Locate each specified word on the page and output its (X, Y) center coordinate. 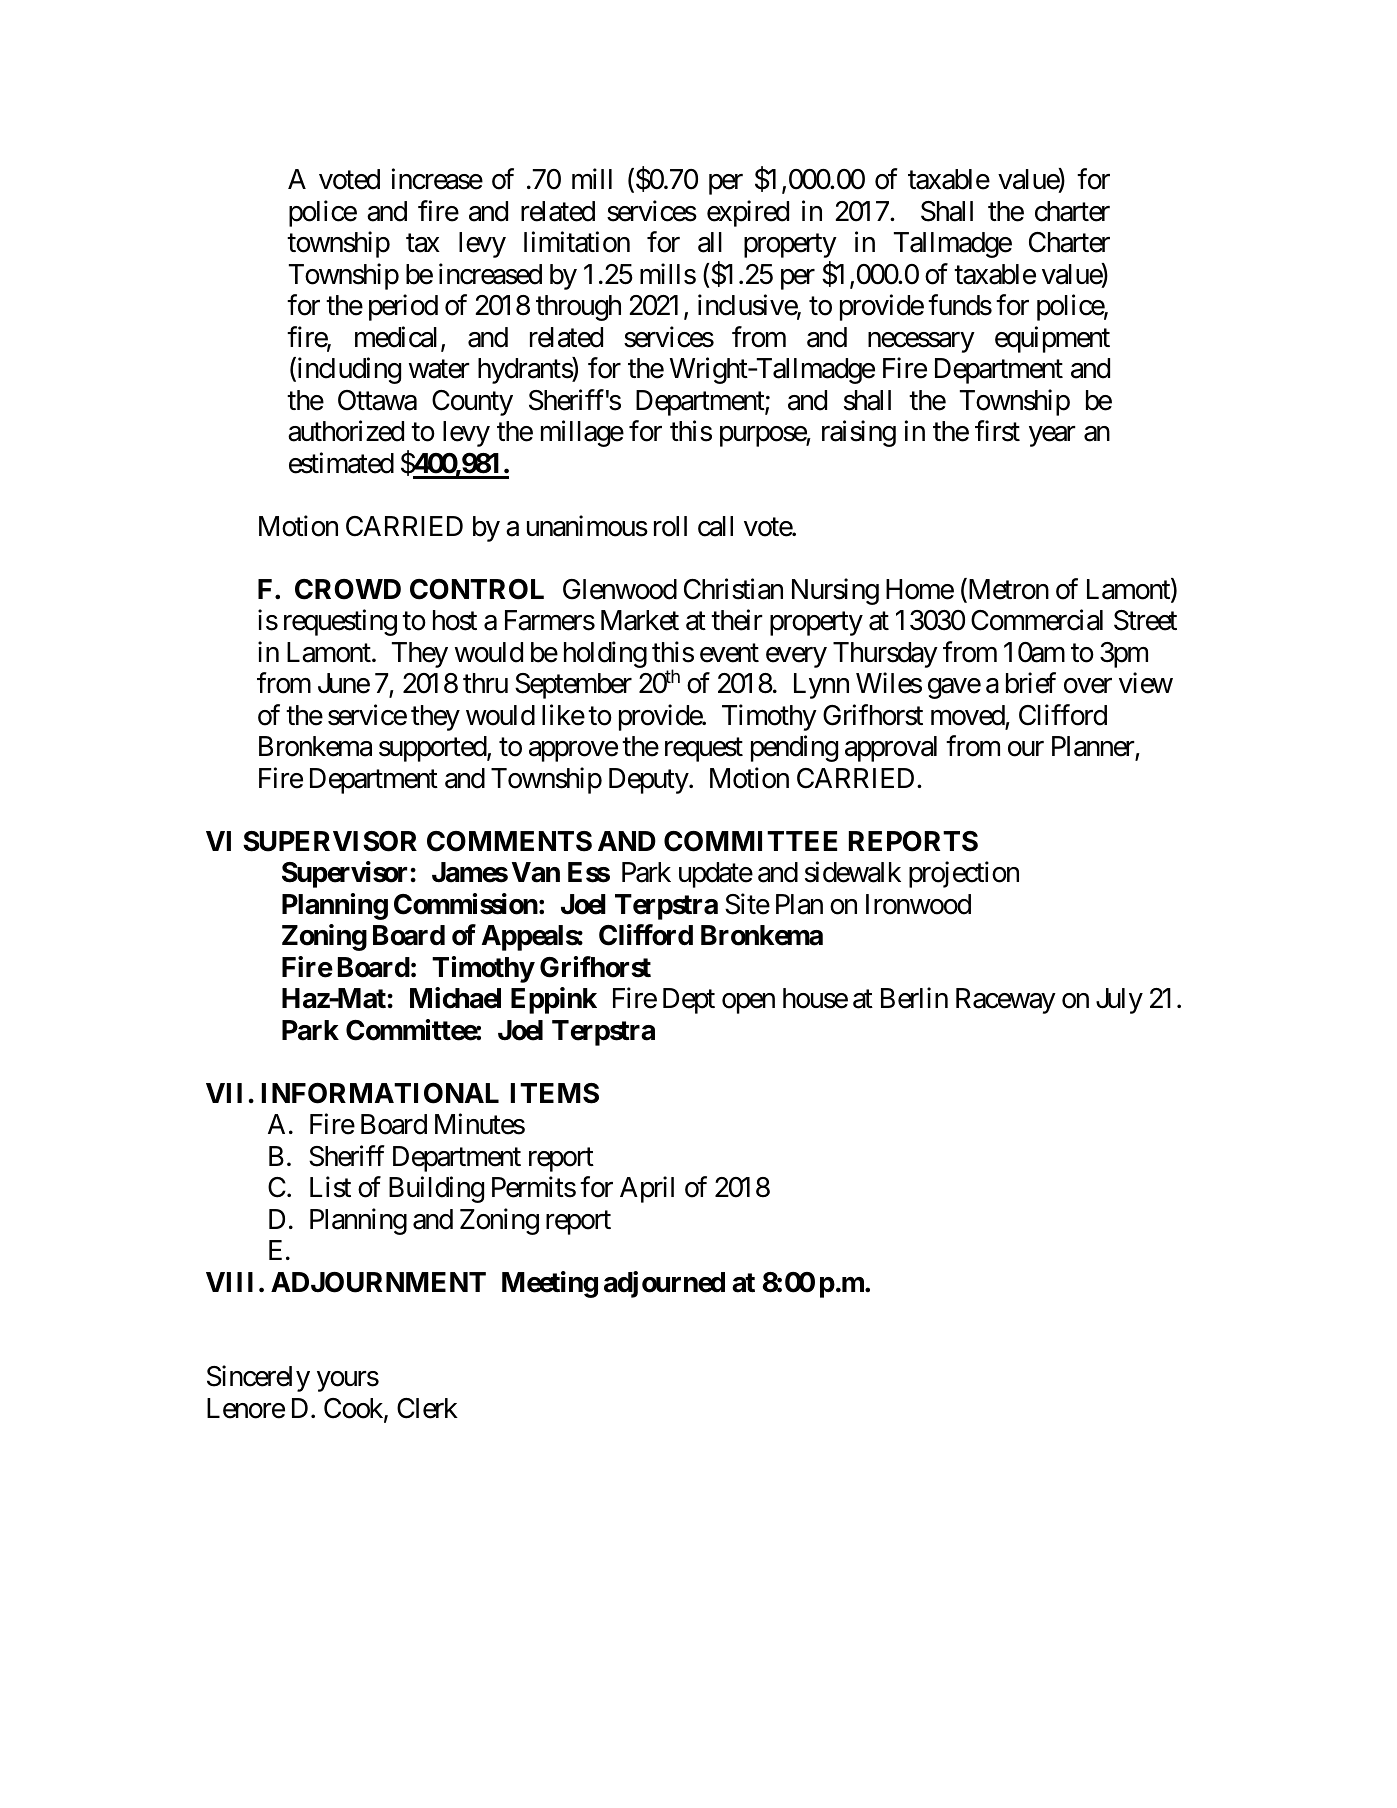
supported (433, 749)
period (403, 308)
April (647, 1190)
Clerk (427, 1408)
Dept (689, 1001)
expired (748, 213)
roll (670, 526)
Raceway (1006, 1001)
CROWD (348, 589)
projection (964, 875)
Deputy (649, 781)
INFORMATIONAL (380, 1093)
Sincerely (258, 1379)
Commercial (1037, 620)
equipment (1052, 339)
